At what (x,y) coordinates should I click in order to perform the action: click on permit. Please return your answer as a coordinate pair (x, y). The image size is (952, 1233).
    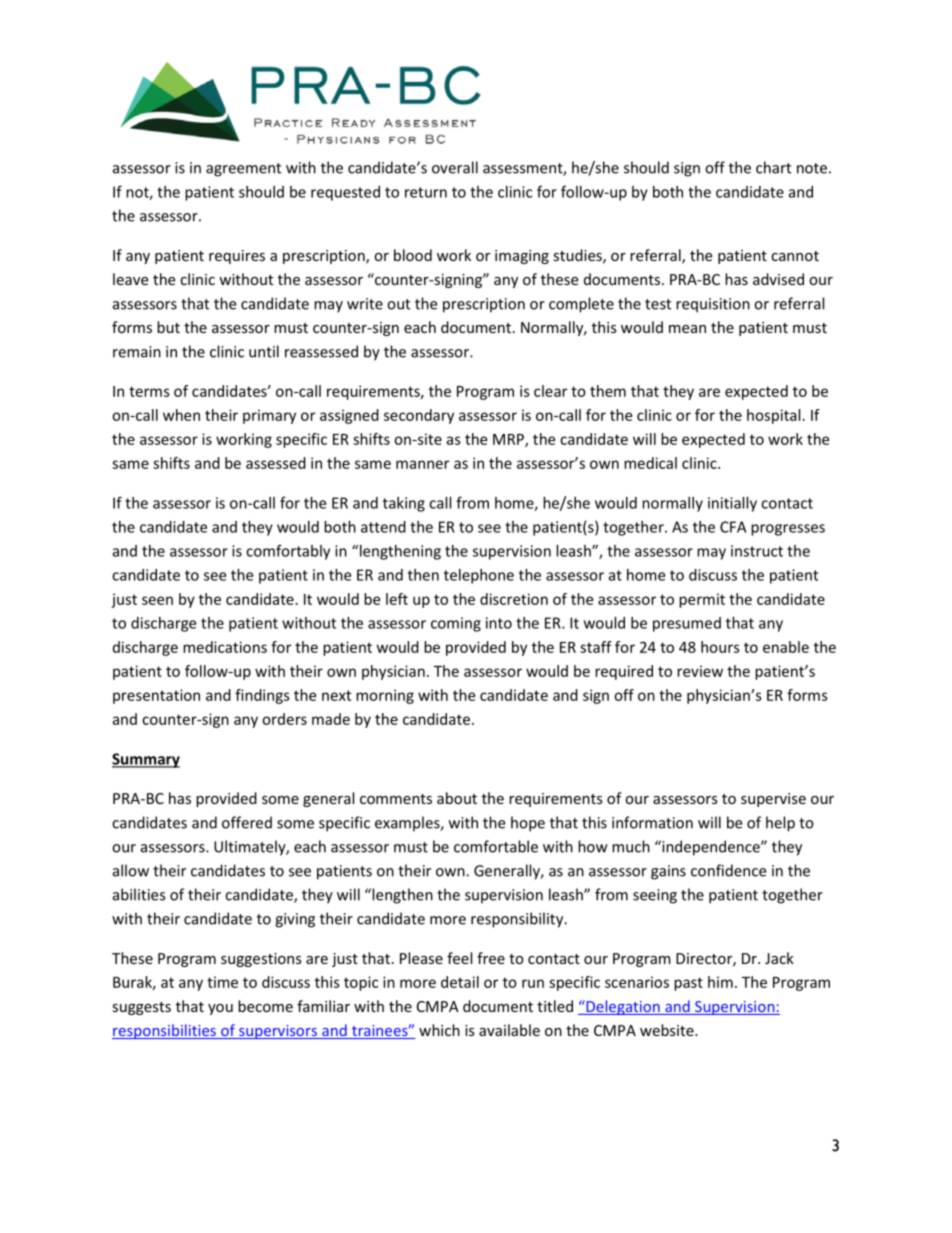
    Looking at the image, I should click on (702, 600).
